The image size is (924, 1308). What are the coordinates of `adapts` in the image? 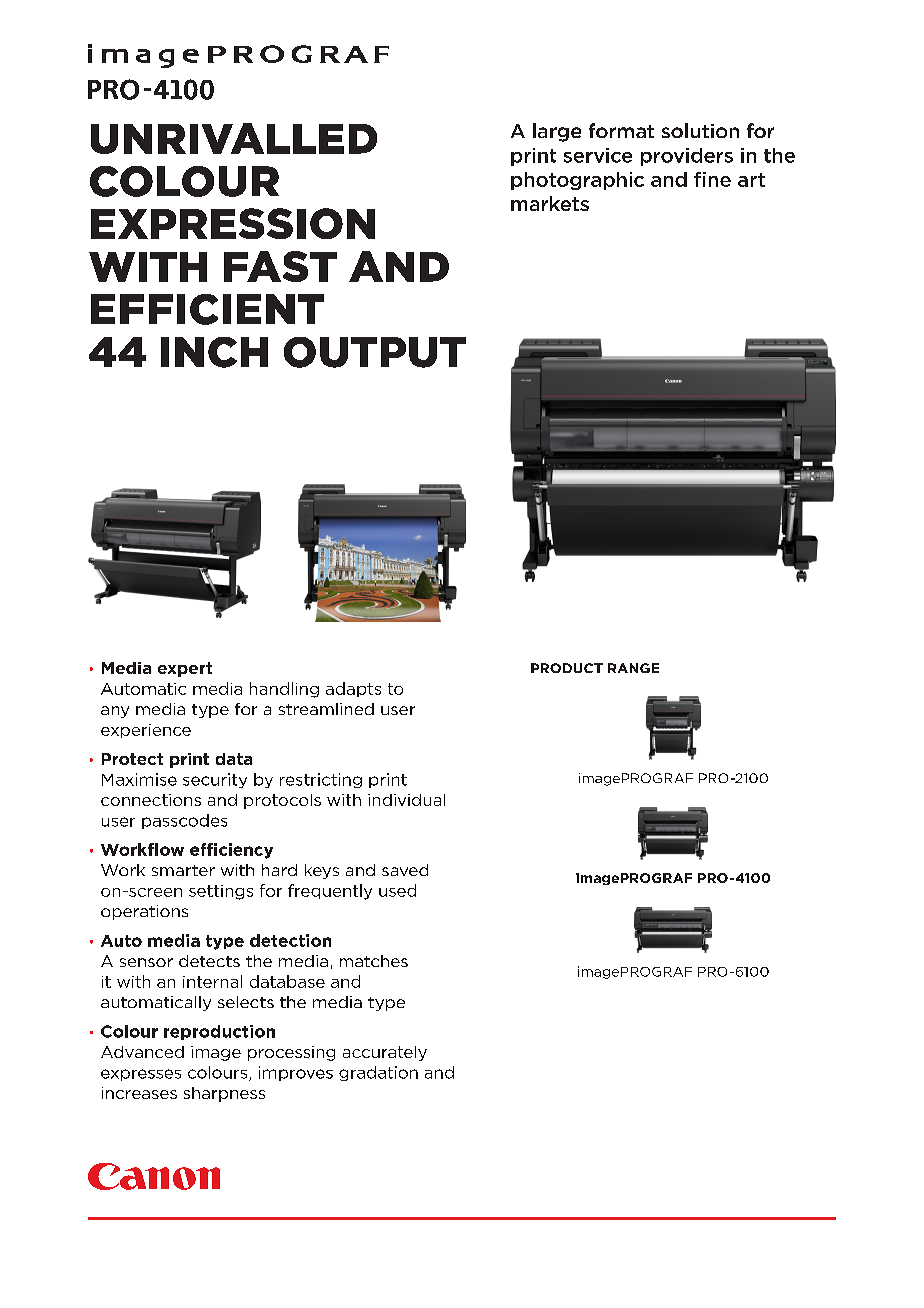 It's located at (353, 689).
